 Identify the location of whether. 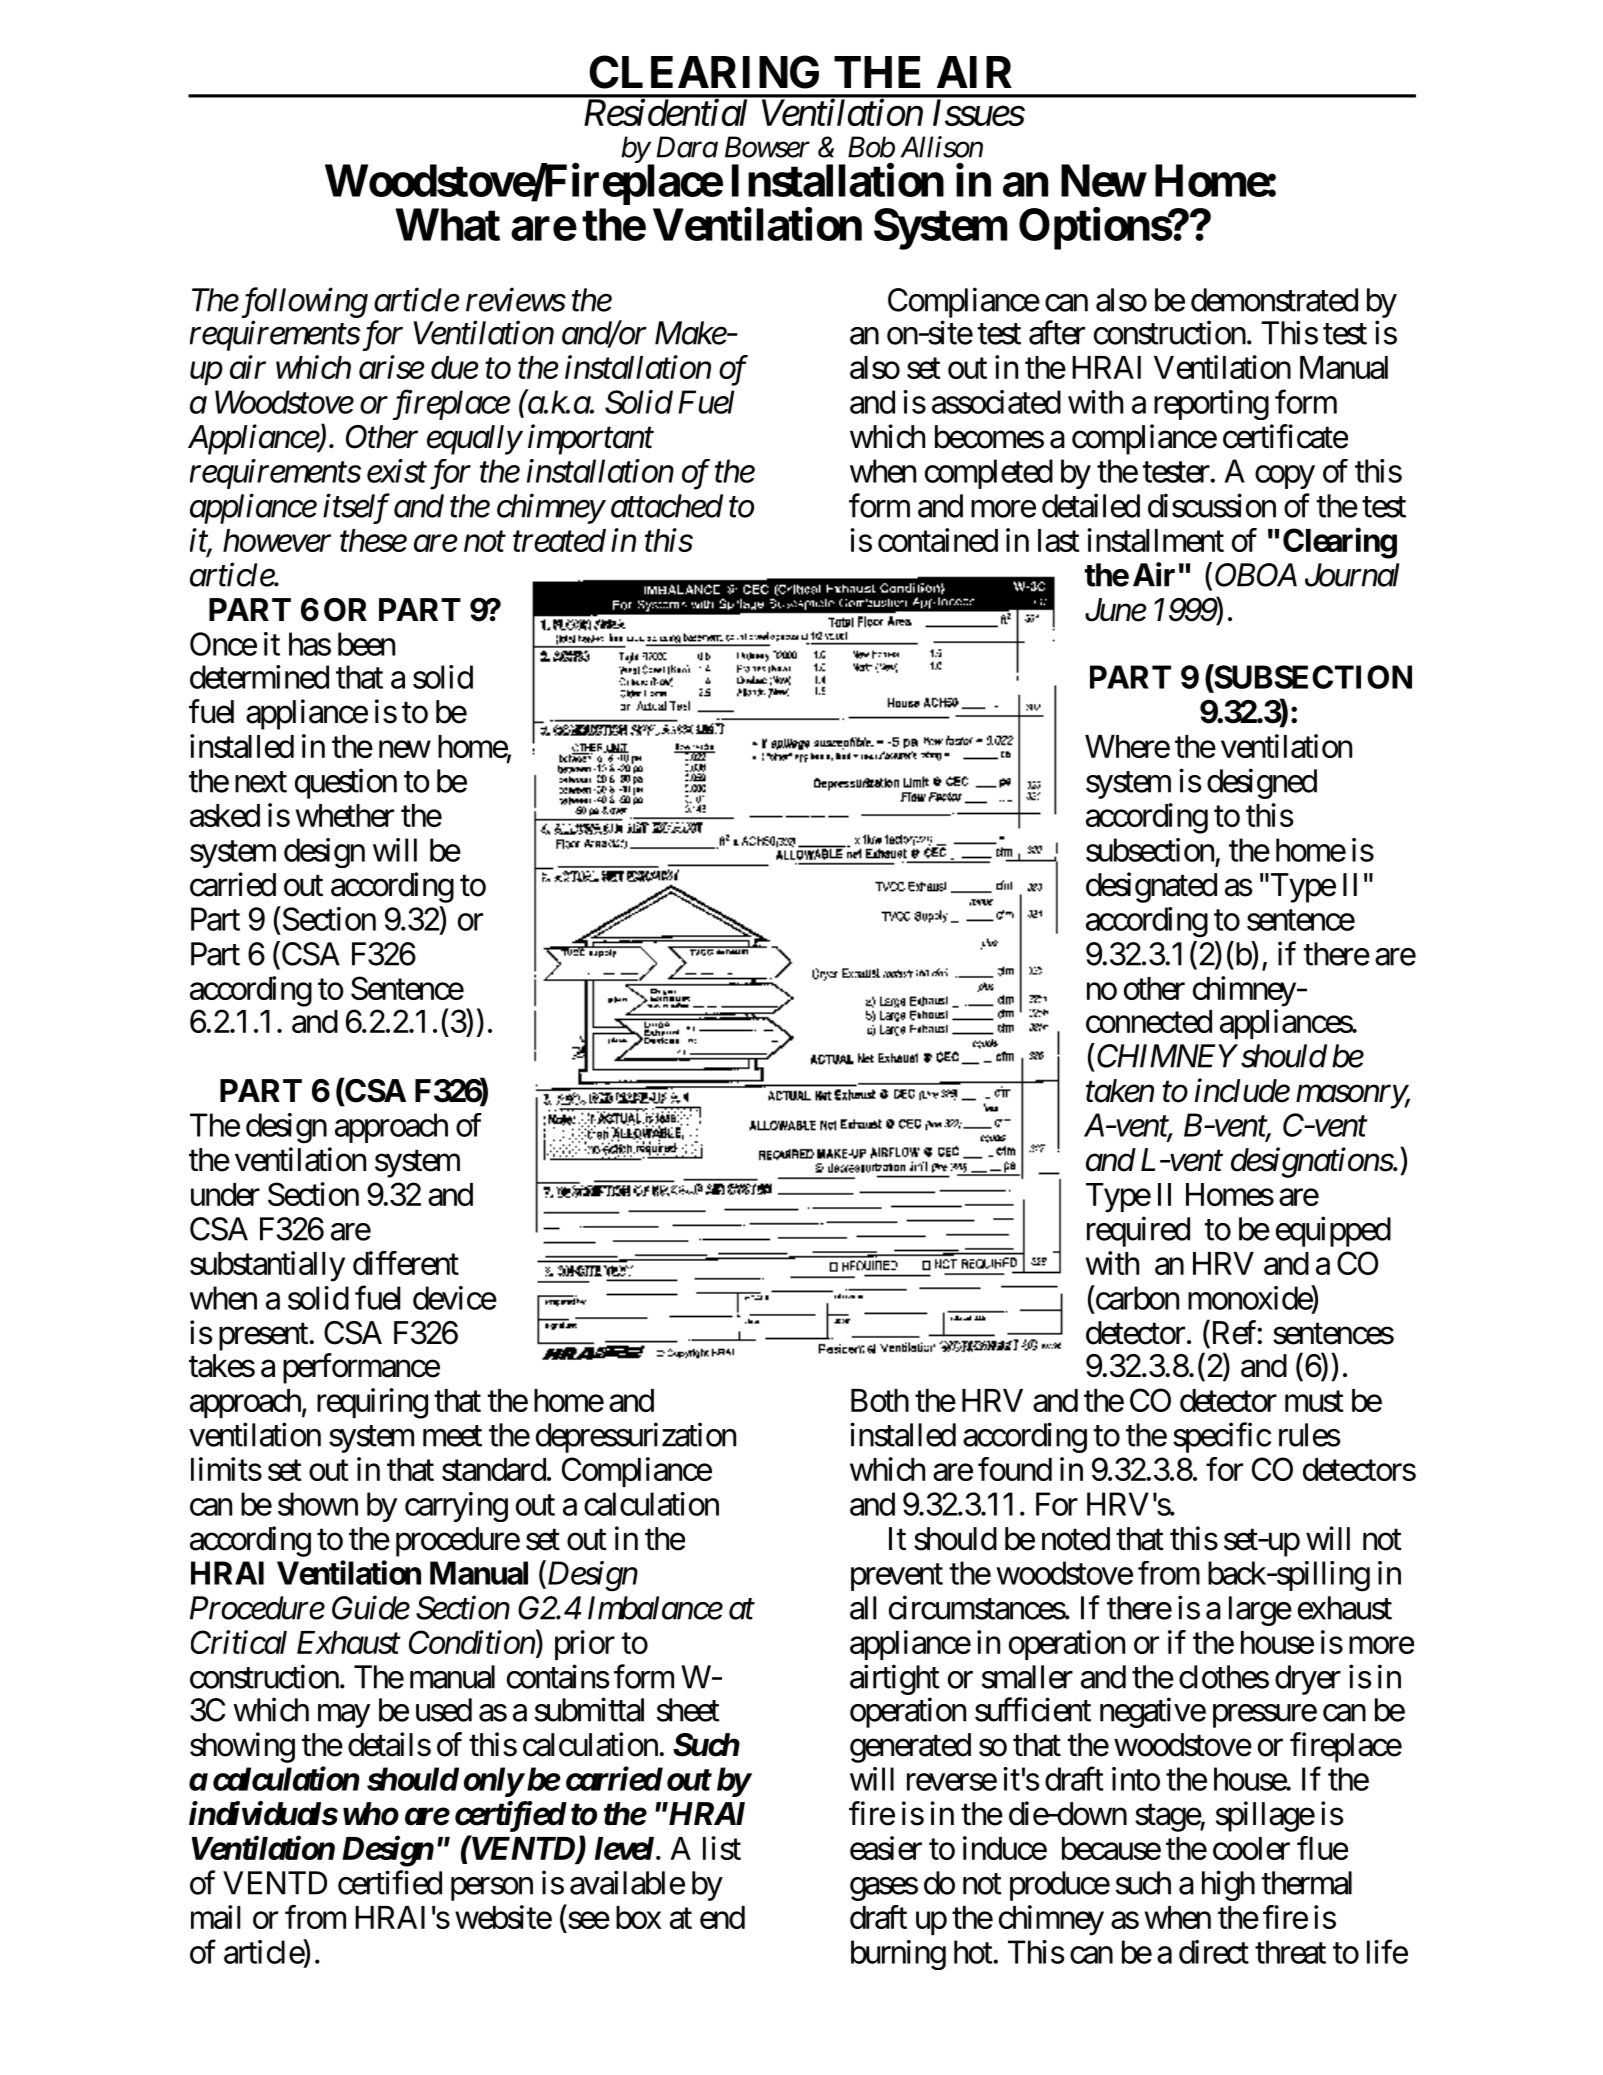
(345, 815).
